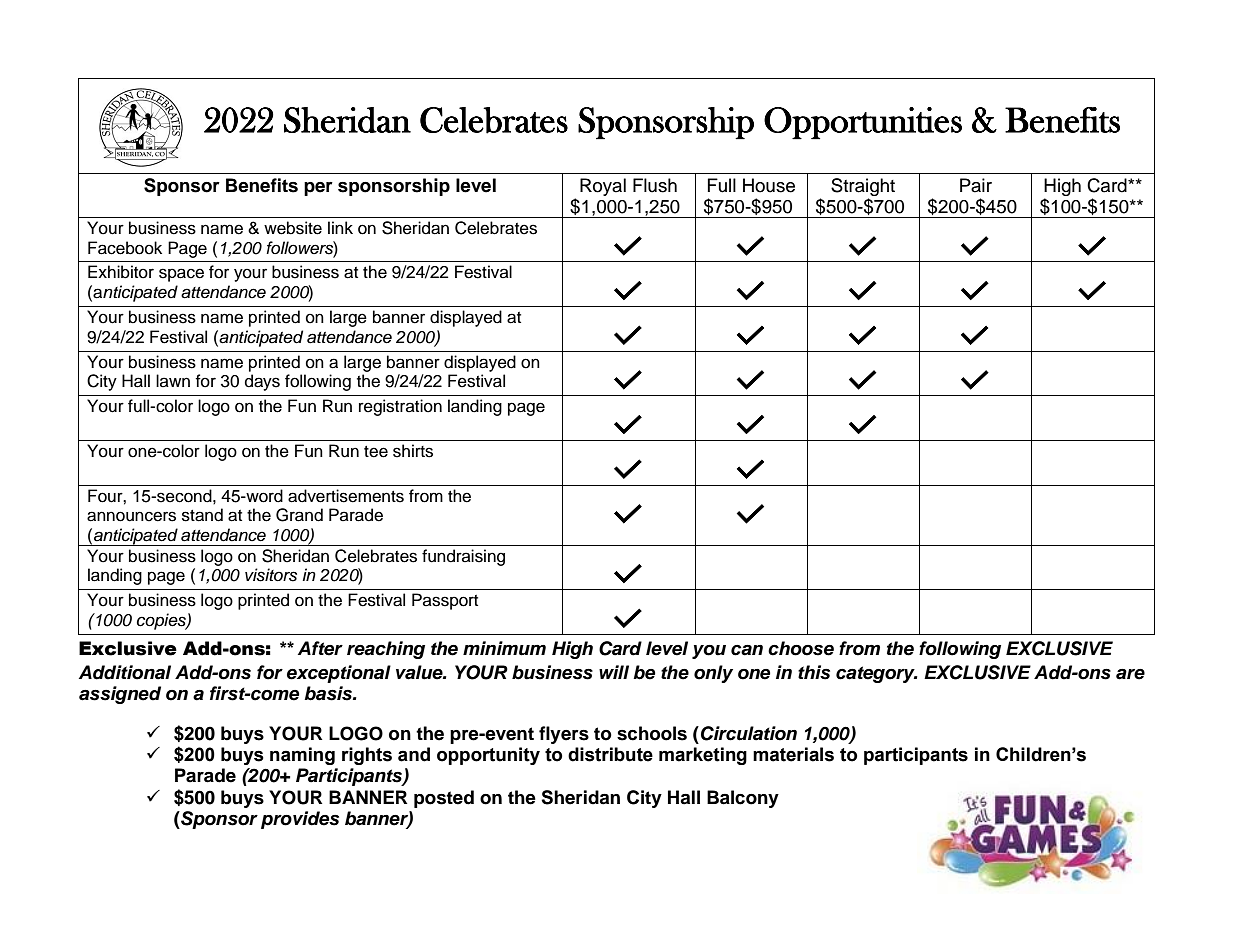 The height and width of the screenshot is (952, 1233). I want to click on Flush, so click(655, 185).
